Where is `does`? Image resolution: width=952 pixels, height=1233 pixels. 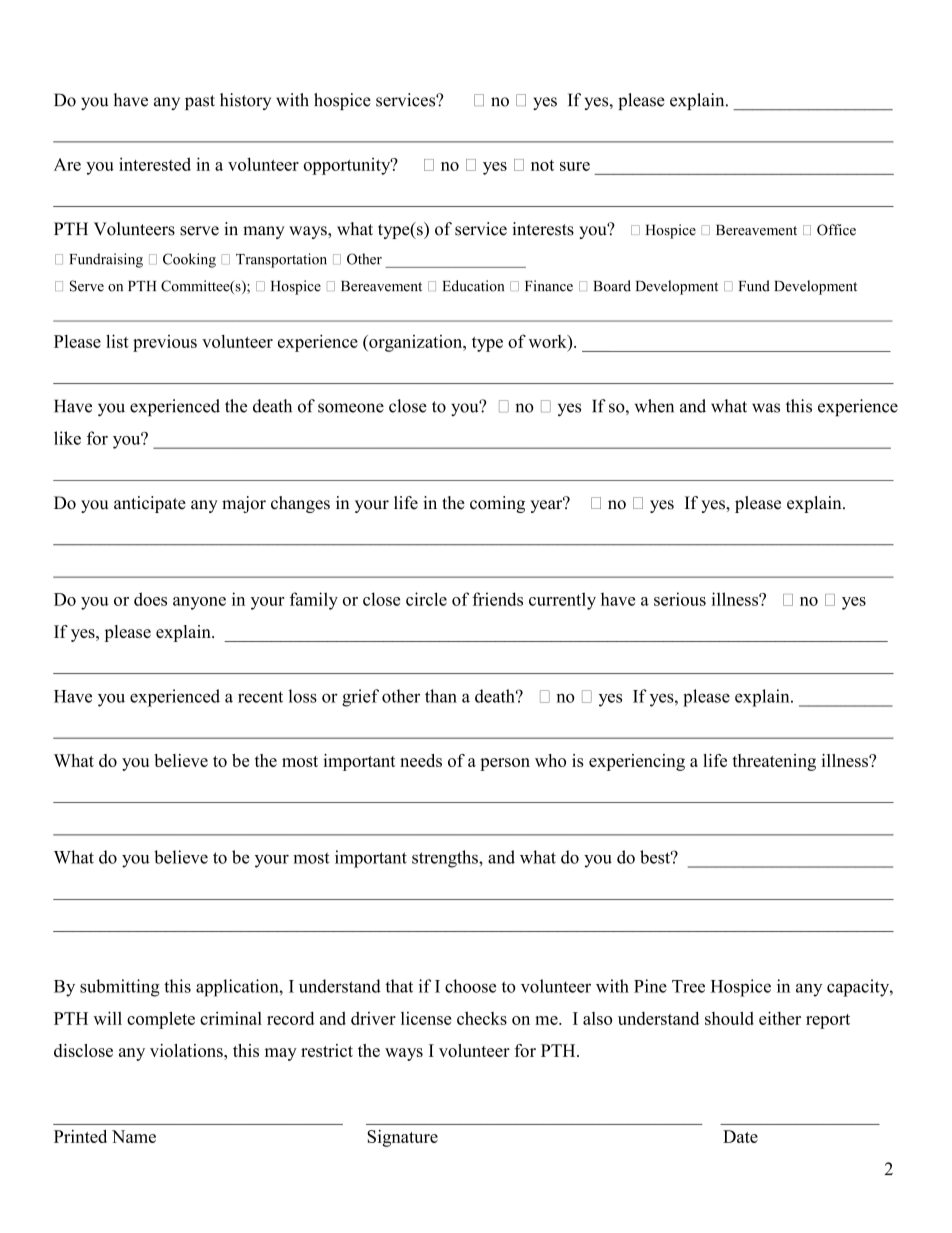
does is located at coordinates (150, 599).
